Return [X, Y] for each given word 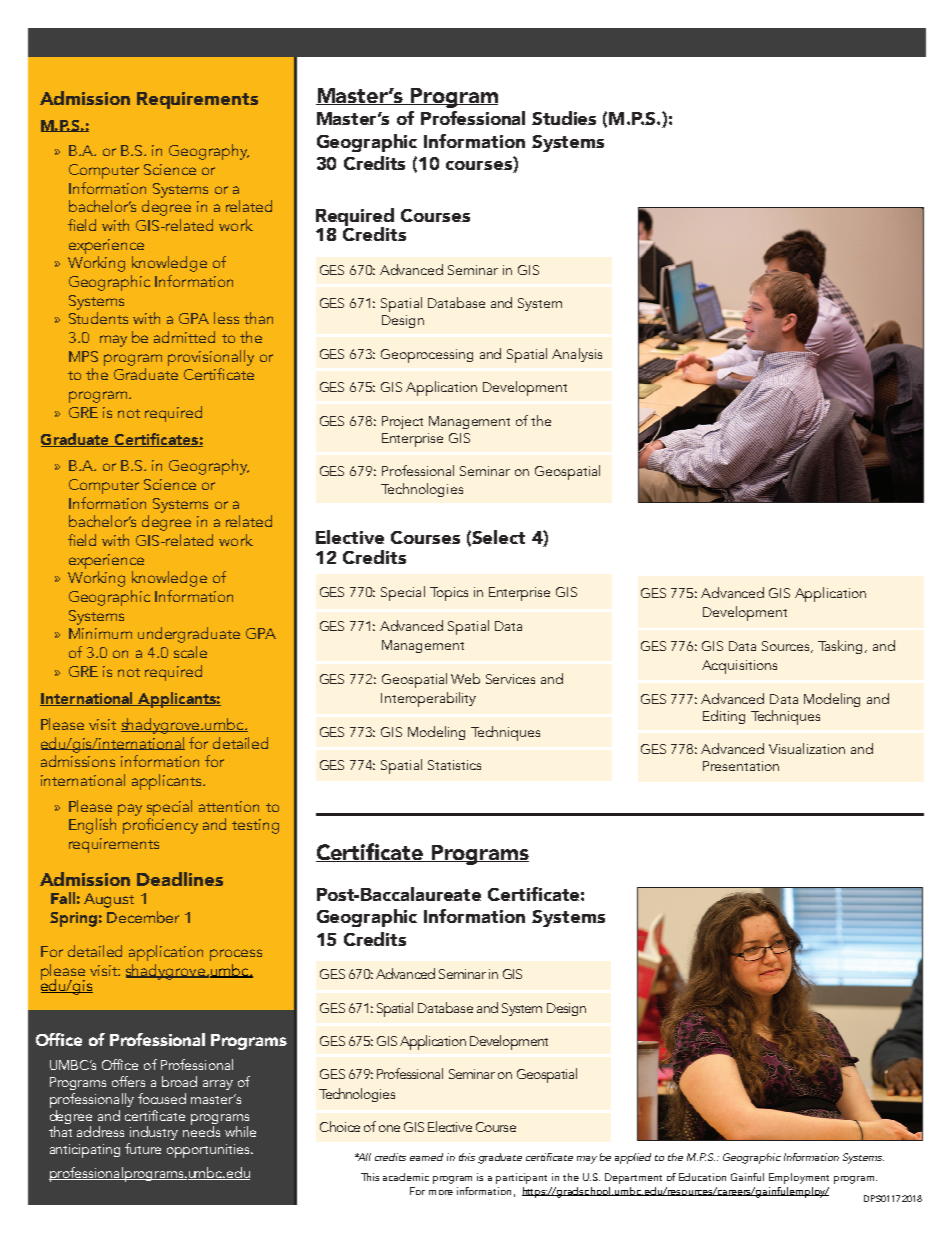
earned [426, 1157]
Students [98, 318]
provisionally [211, 359]
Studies [564, 118]
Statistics [454, 765]
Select [498, 537]
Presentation [741, 766]
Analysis [577, 355]
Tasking [842, 647]
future [143, 1148]
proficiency [160, 826]
